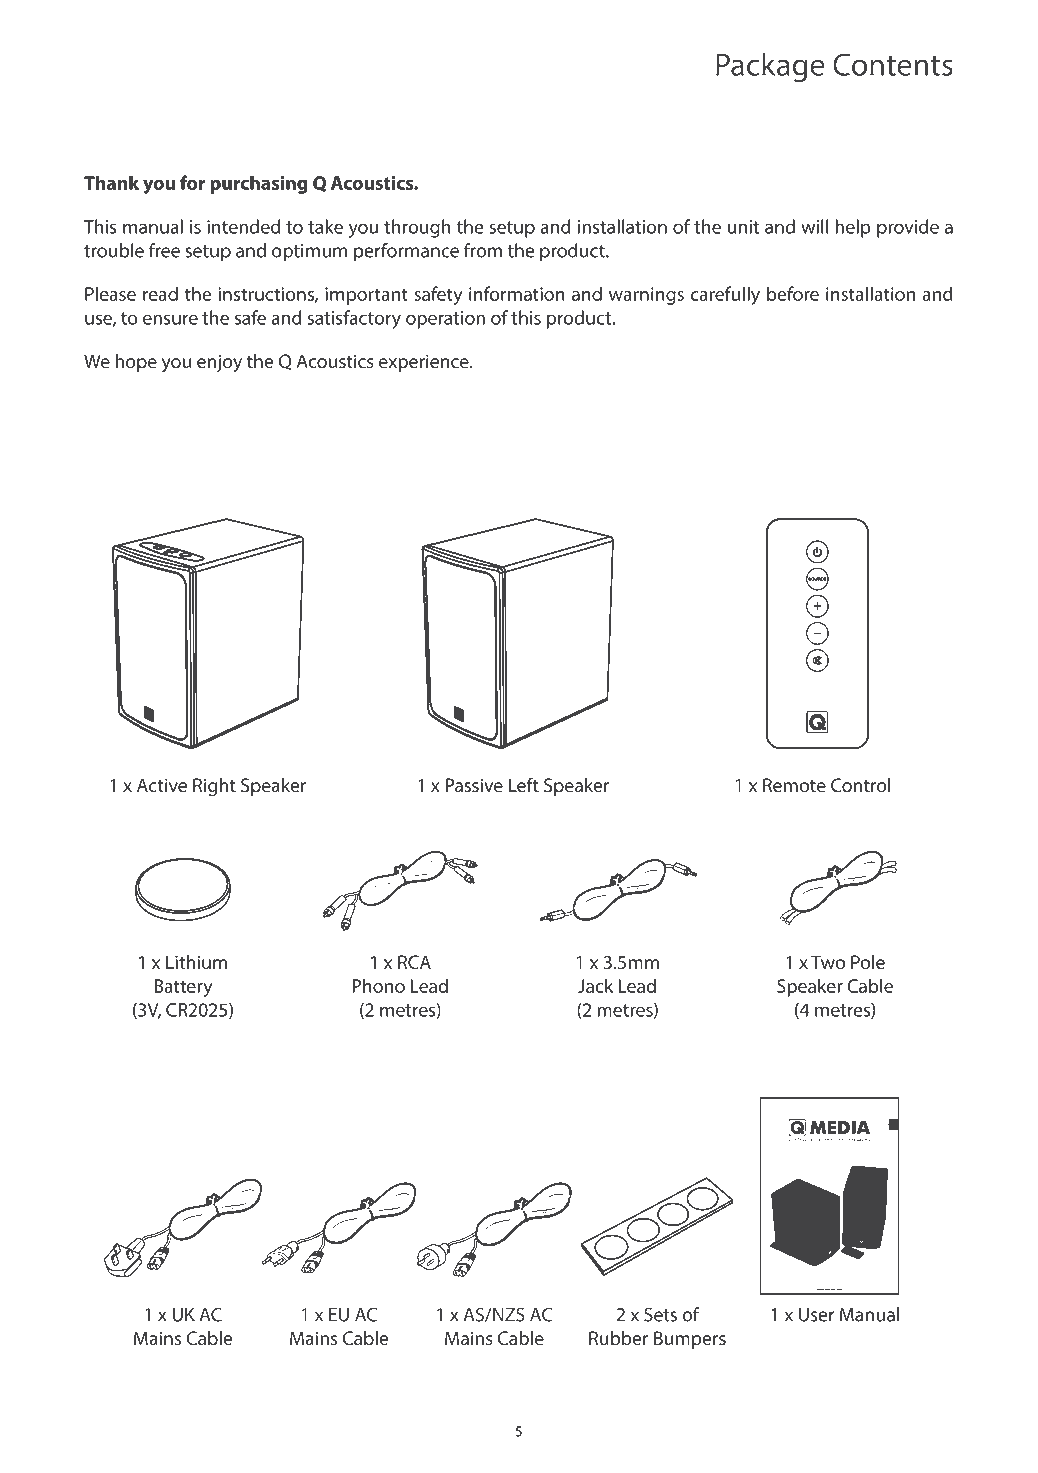 Image resolution: width=1038 pixels, height=1473 pixels. Describe the element at coordinates (524, 785) in the image. I see `Left` at that location.
